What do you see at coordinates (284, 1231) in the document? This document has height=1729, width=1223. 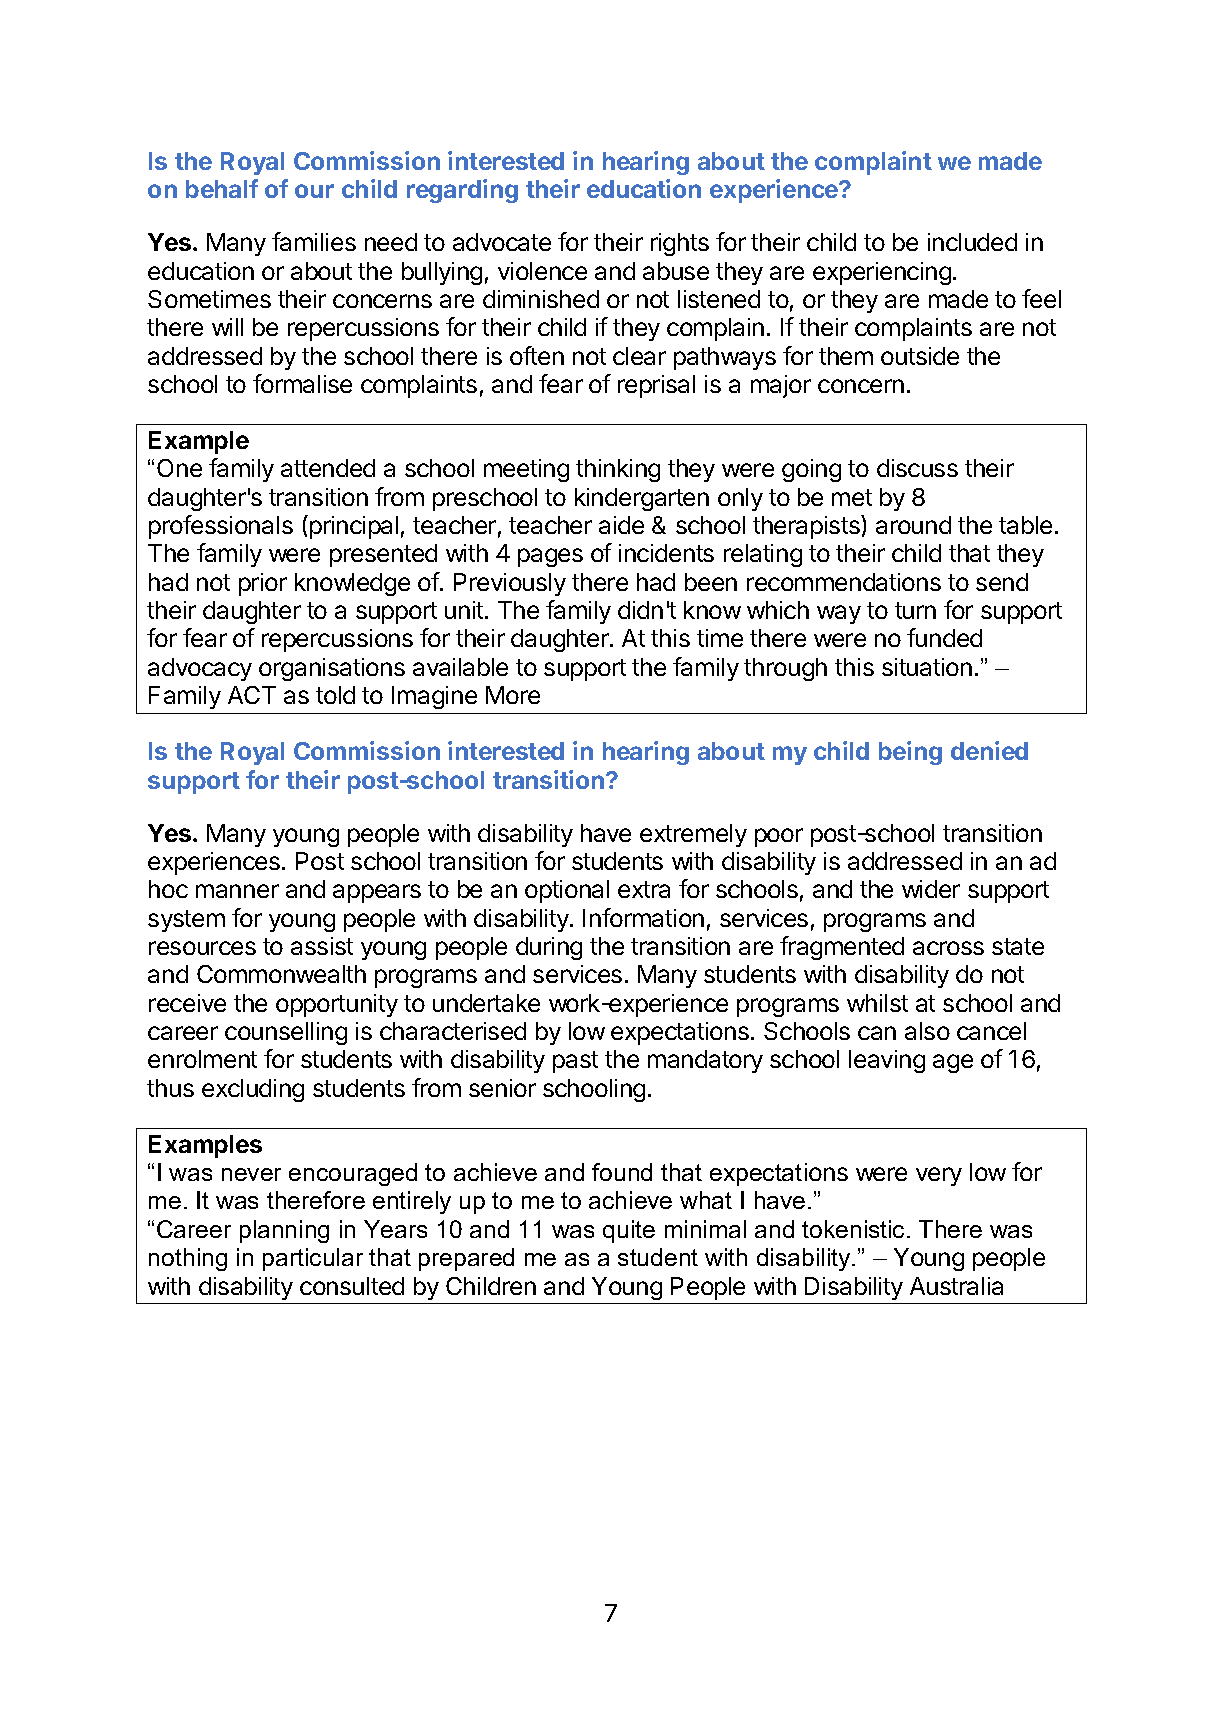 I see `planning` at bounding box center [284, 1231].
